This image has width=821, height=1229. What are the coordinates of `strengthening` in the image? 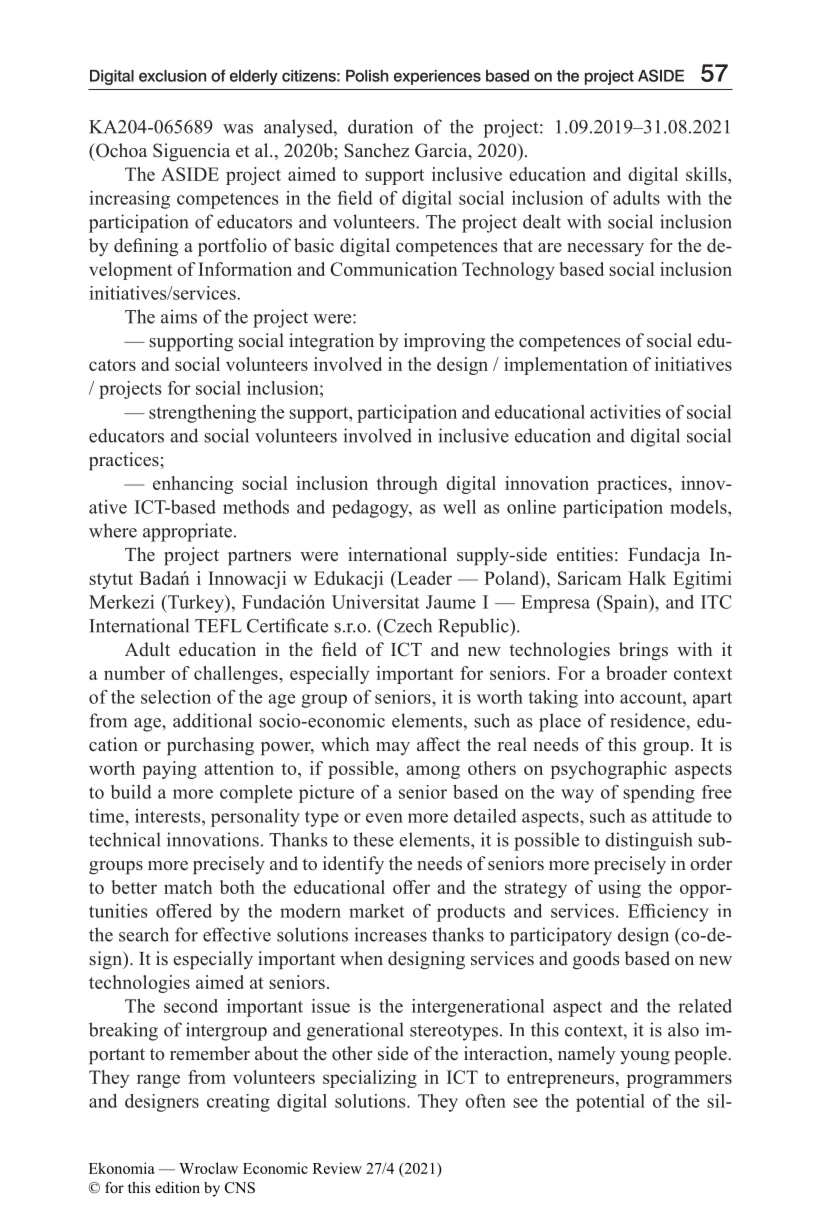 It's located at (202, 414).
